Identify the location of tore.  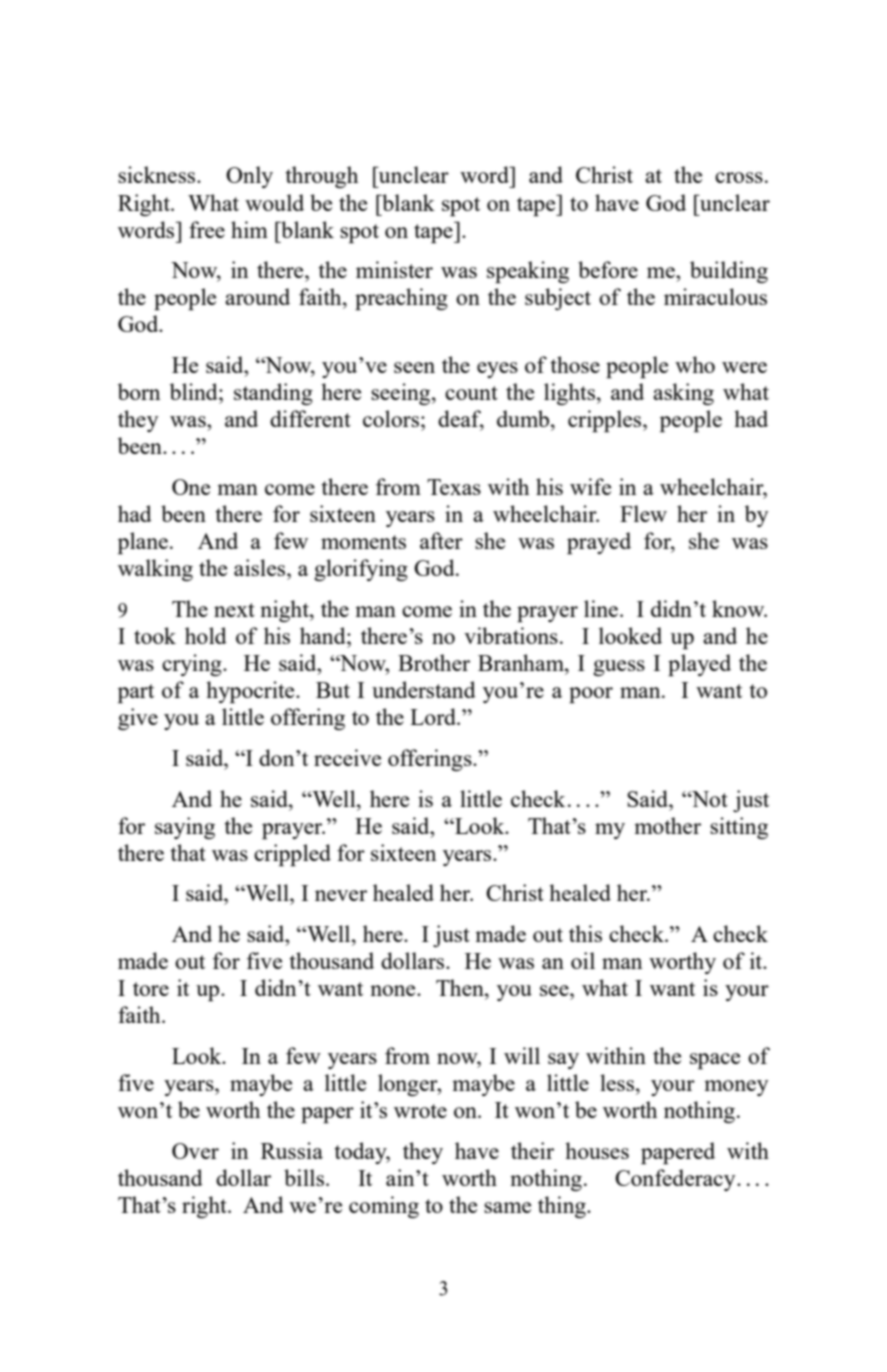
(151, 989).
